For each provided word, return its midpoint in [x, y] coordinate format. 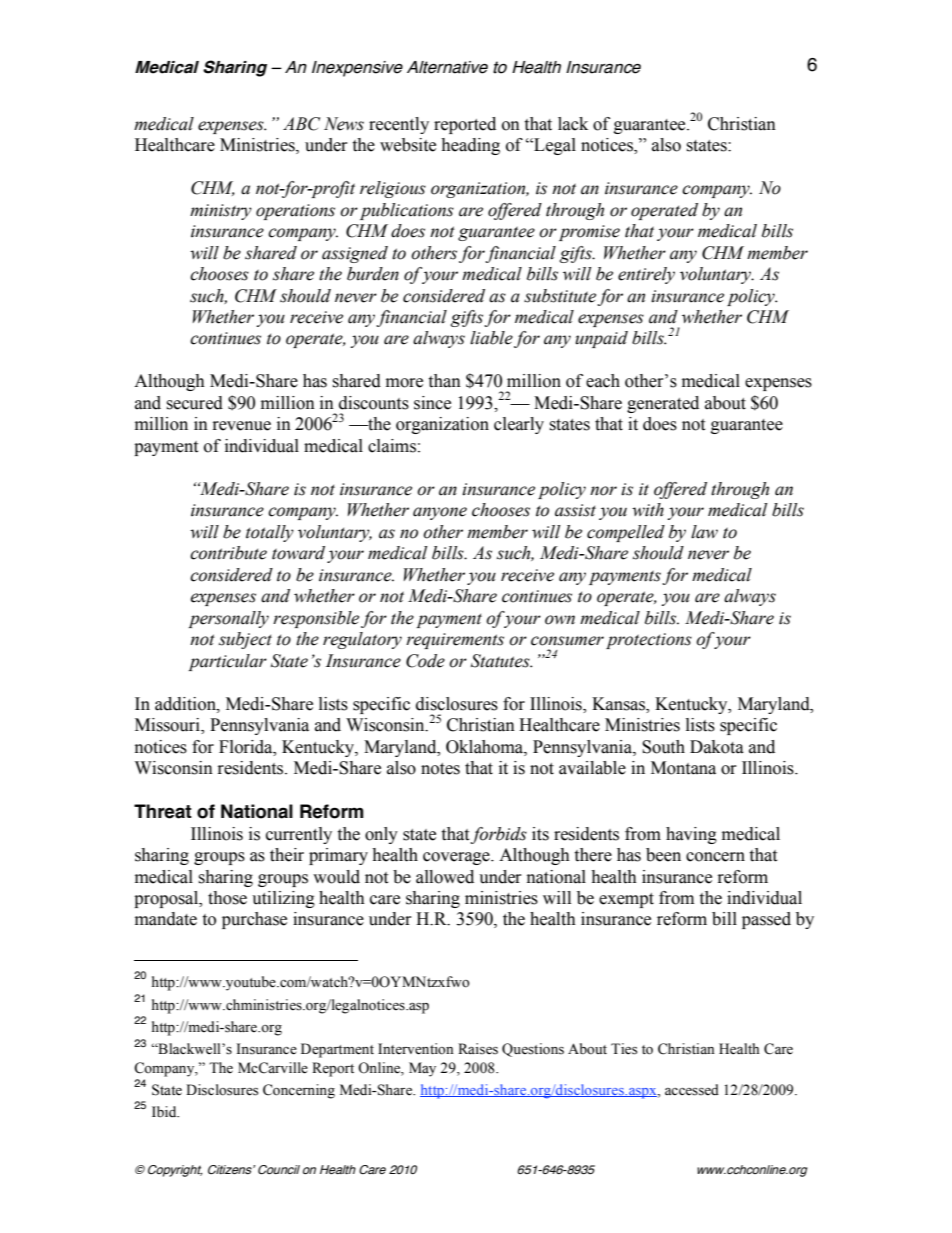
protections [649, 641]
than [444, 381]
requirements [455, 641]
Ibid [165, 1111]
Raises [478, 1049]
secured [194, 403]
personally [228, 619]
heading [470, 146]
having [691, 835]
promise [589, 233]
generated [663, 404]
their [287, 855]
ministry [221, 212]
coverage [457, 858]
